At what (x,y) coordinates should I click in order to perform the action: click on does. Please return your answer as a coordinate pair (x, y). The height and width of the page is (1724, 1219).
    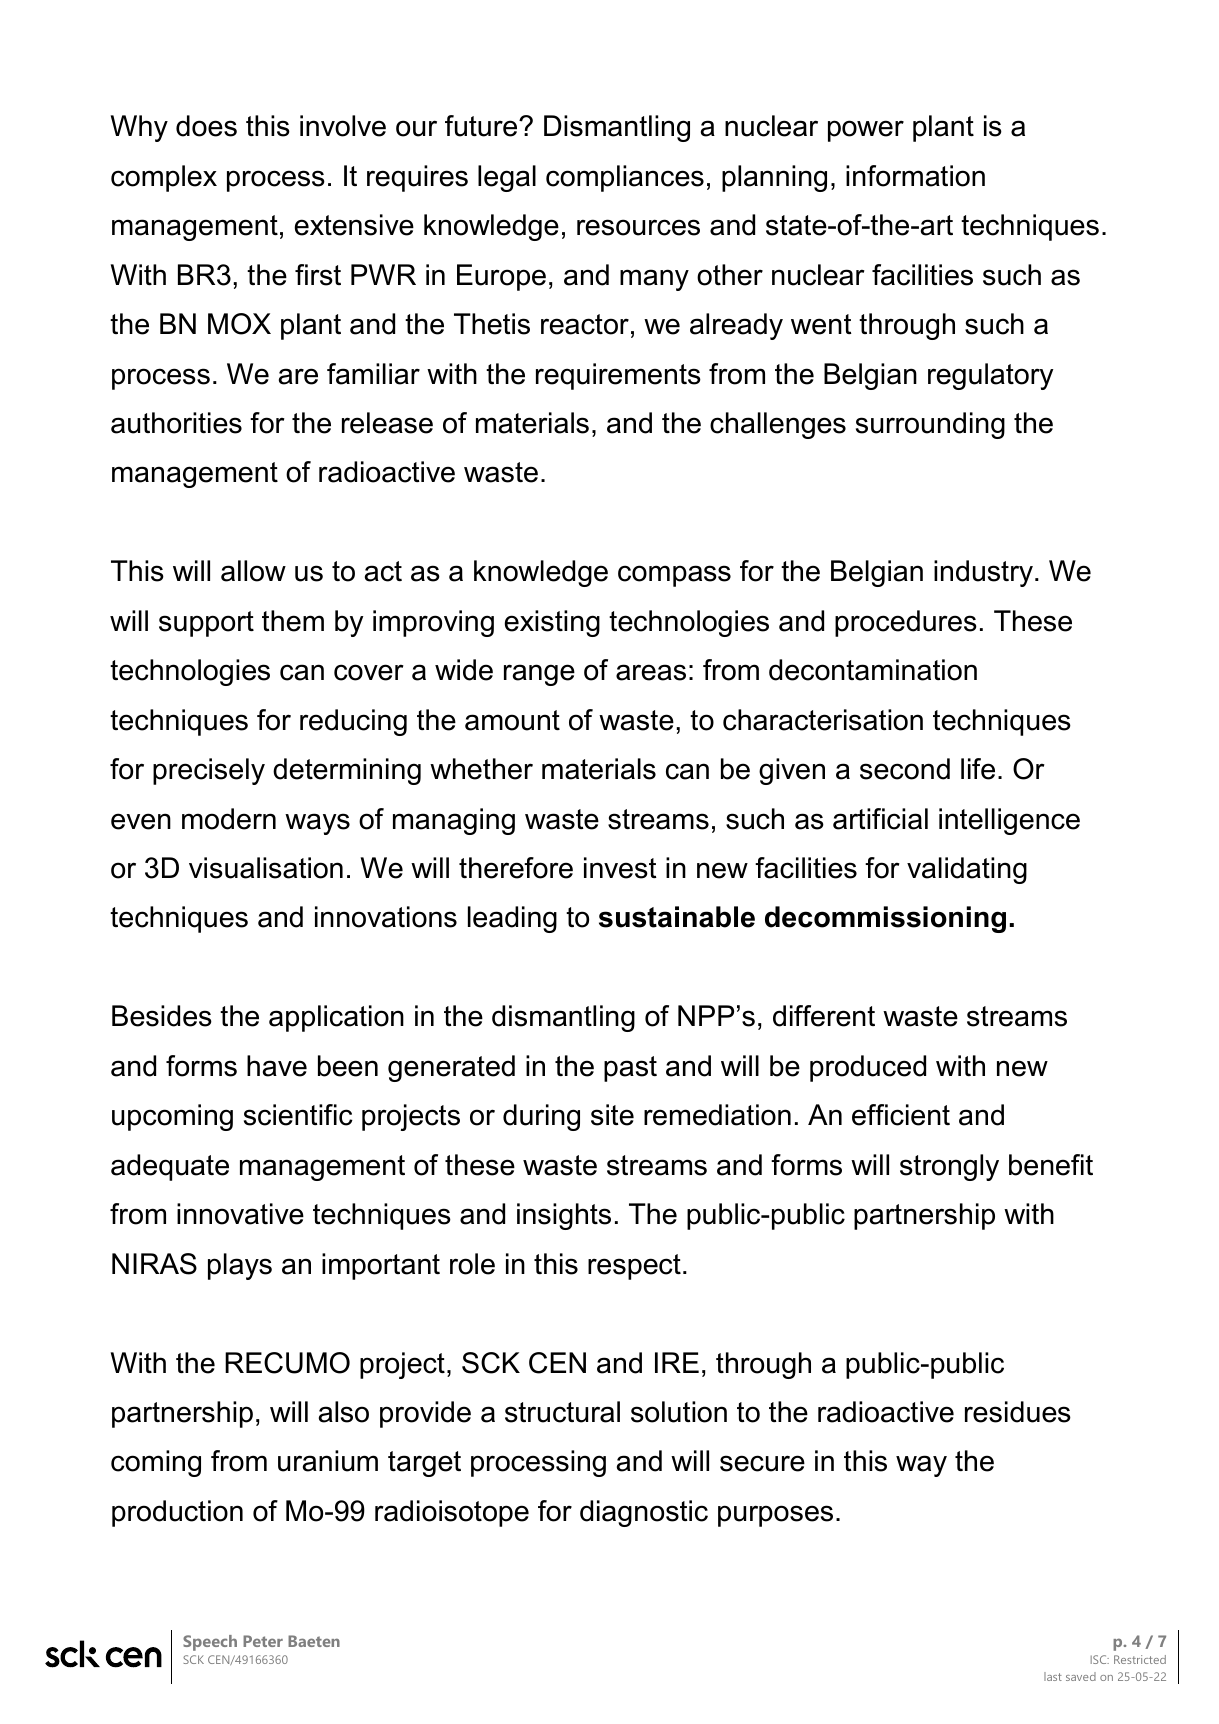
    Looking at the image, I should click on (206, 126).
